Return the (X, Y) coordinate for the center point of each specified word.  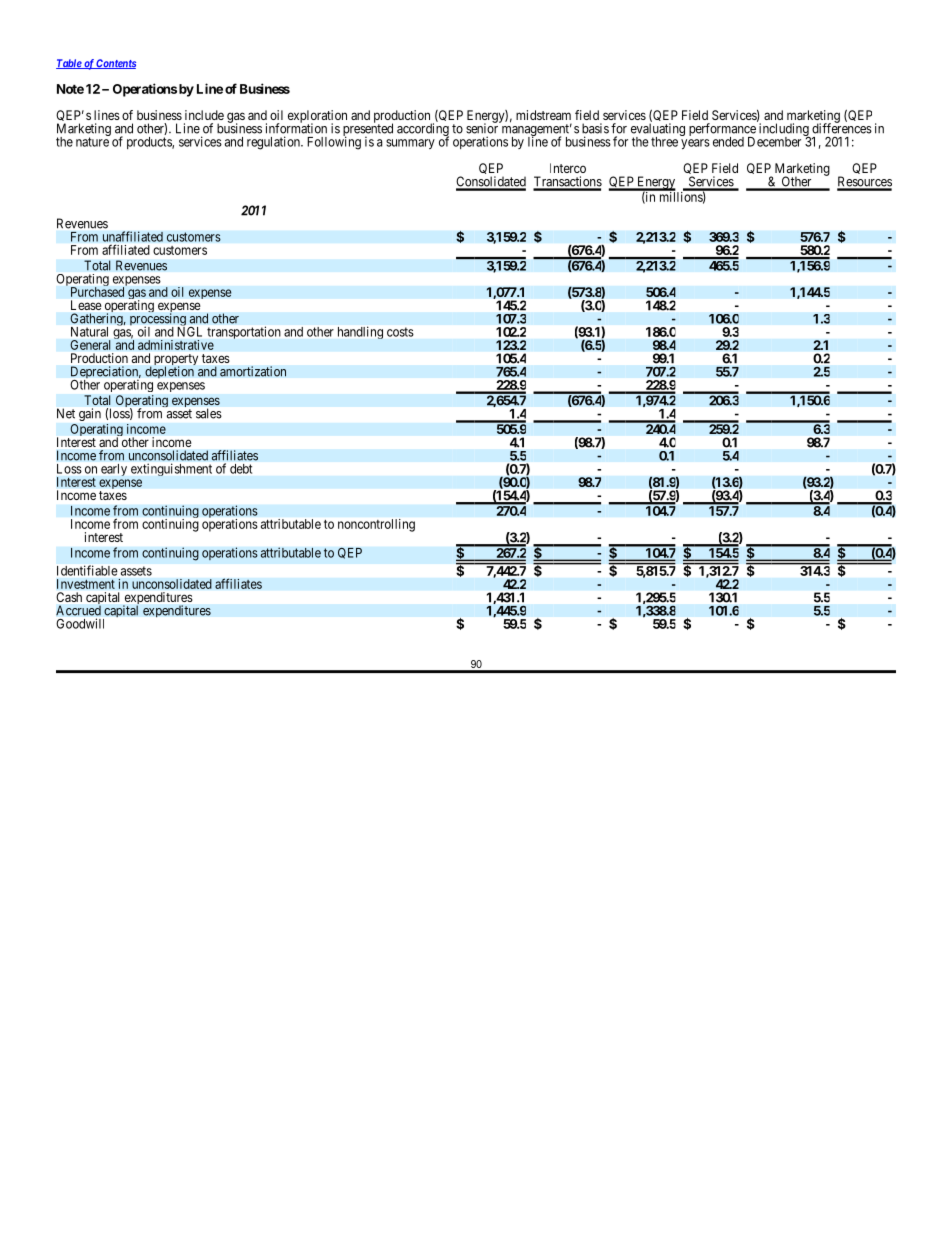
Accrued (78, 610)
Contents (115, 64)
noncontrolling (376, 525)
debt (241, 469)
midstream (543, 115)
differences (842, 128)
